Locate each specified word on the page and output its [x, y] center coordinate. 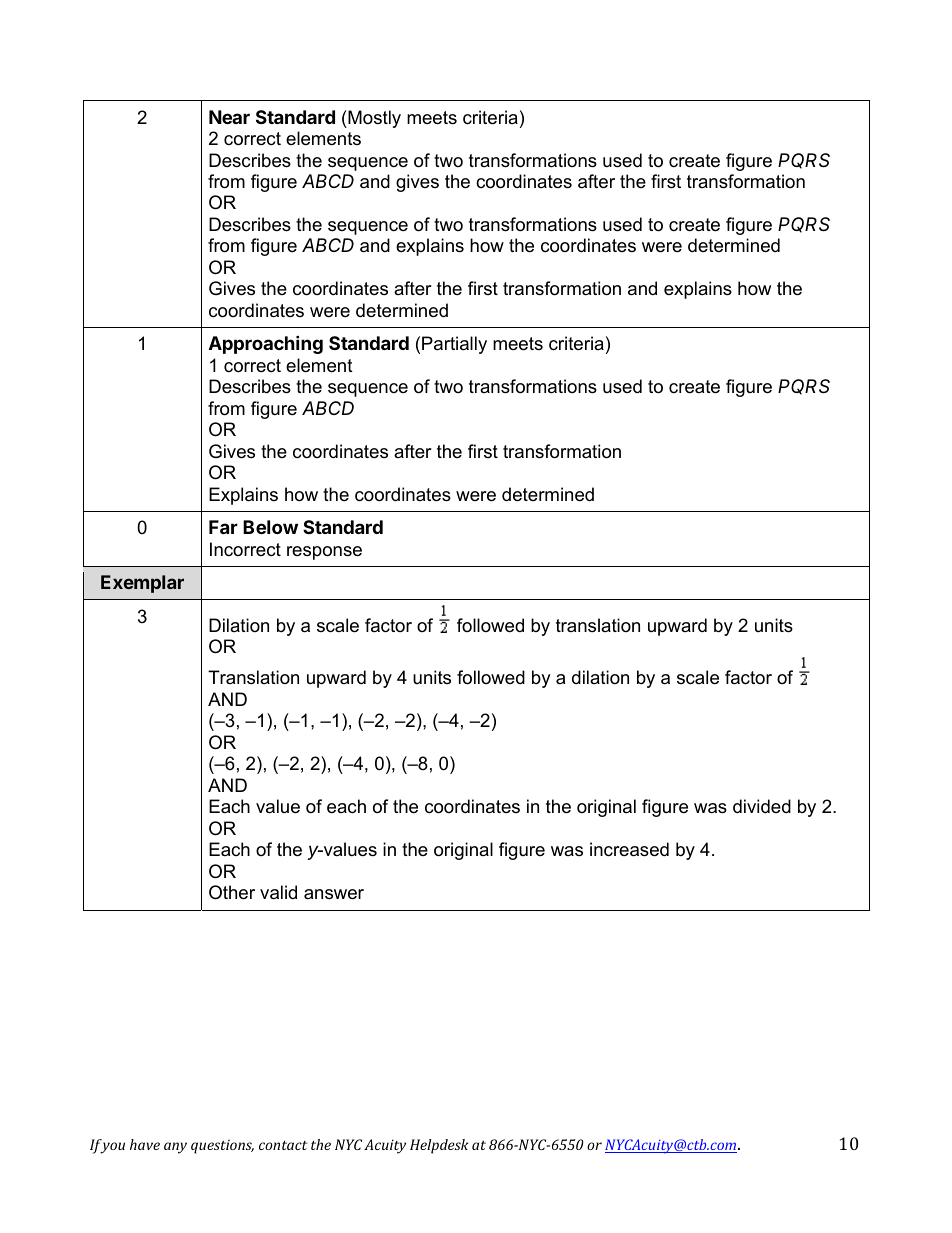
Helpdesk [439, 1146]
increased [629, 849]
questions [222, 1146]
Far [223, 527]
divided [762, 806]
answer [334, 894]
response [324, 553]
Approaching [266, 344]
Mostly [373, 119]
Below [270, 527]
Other [232, 892]
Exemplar [142, 584]
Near [229, 117]
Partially [454, 345]
